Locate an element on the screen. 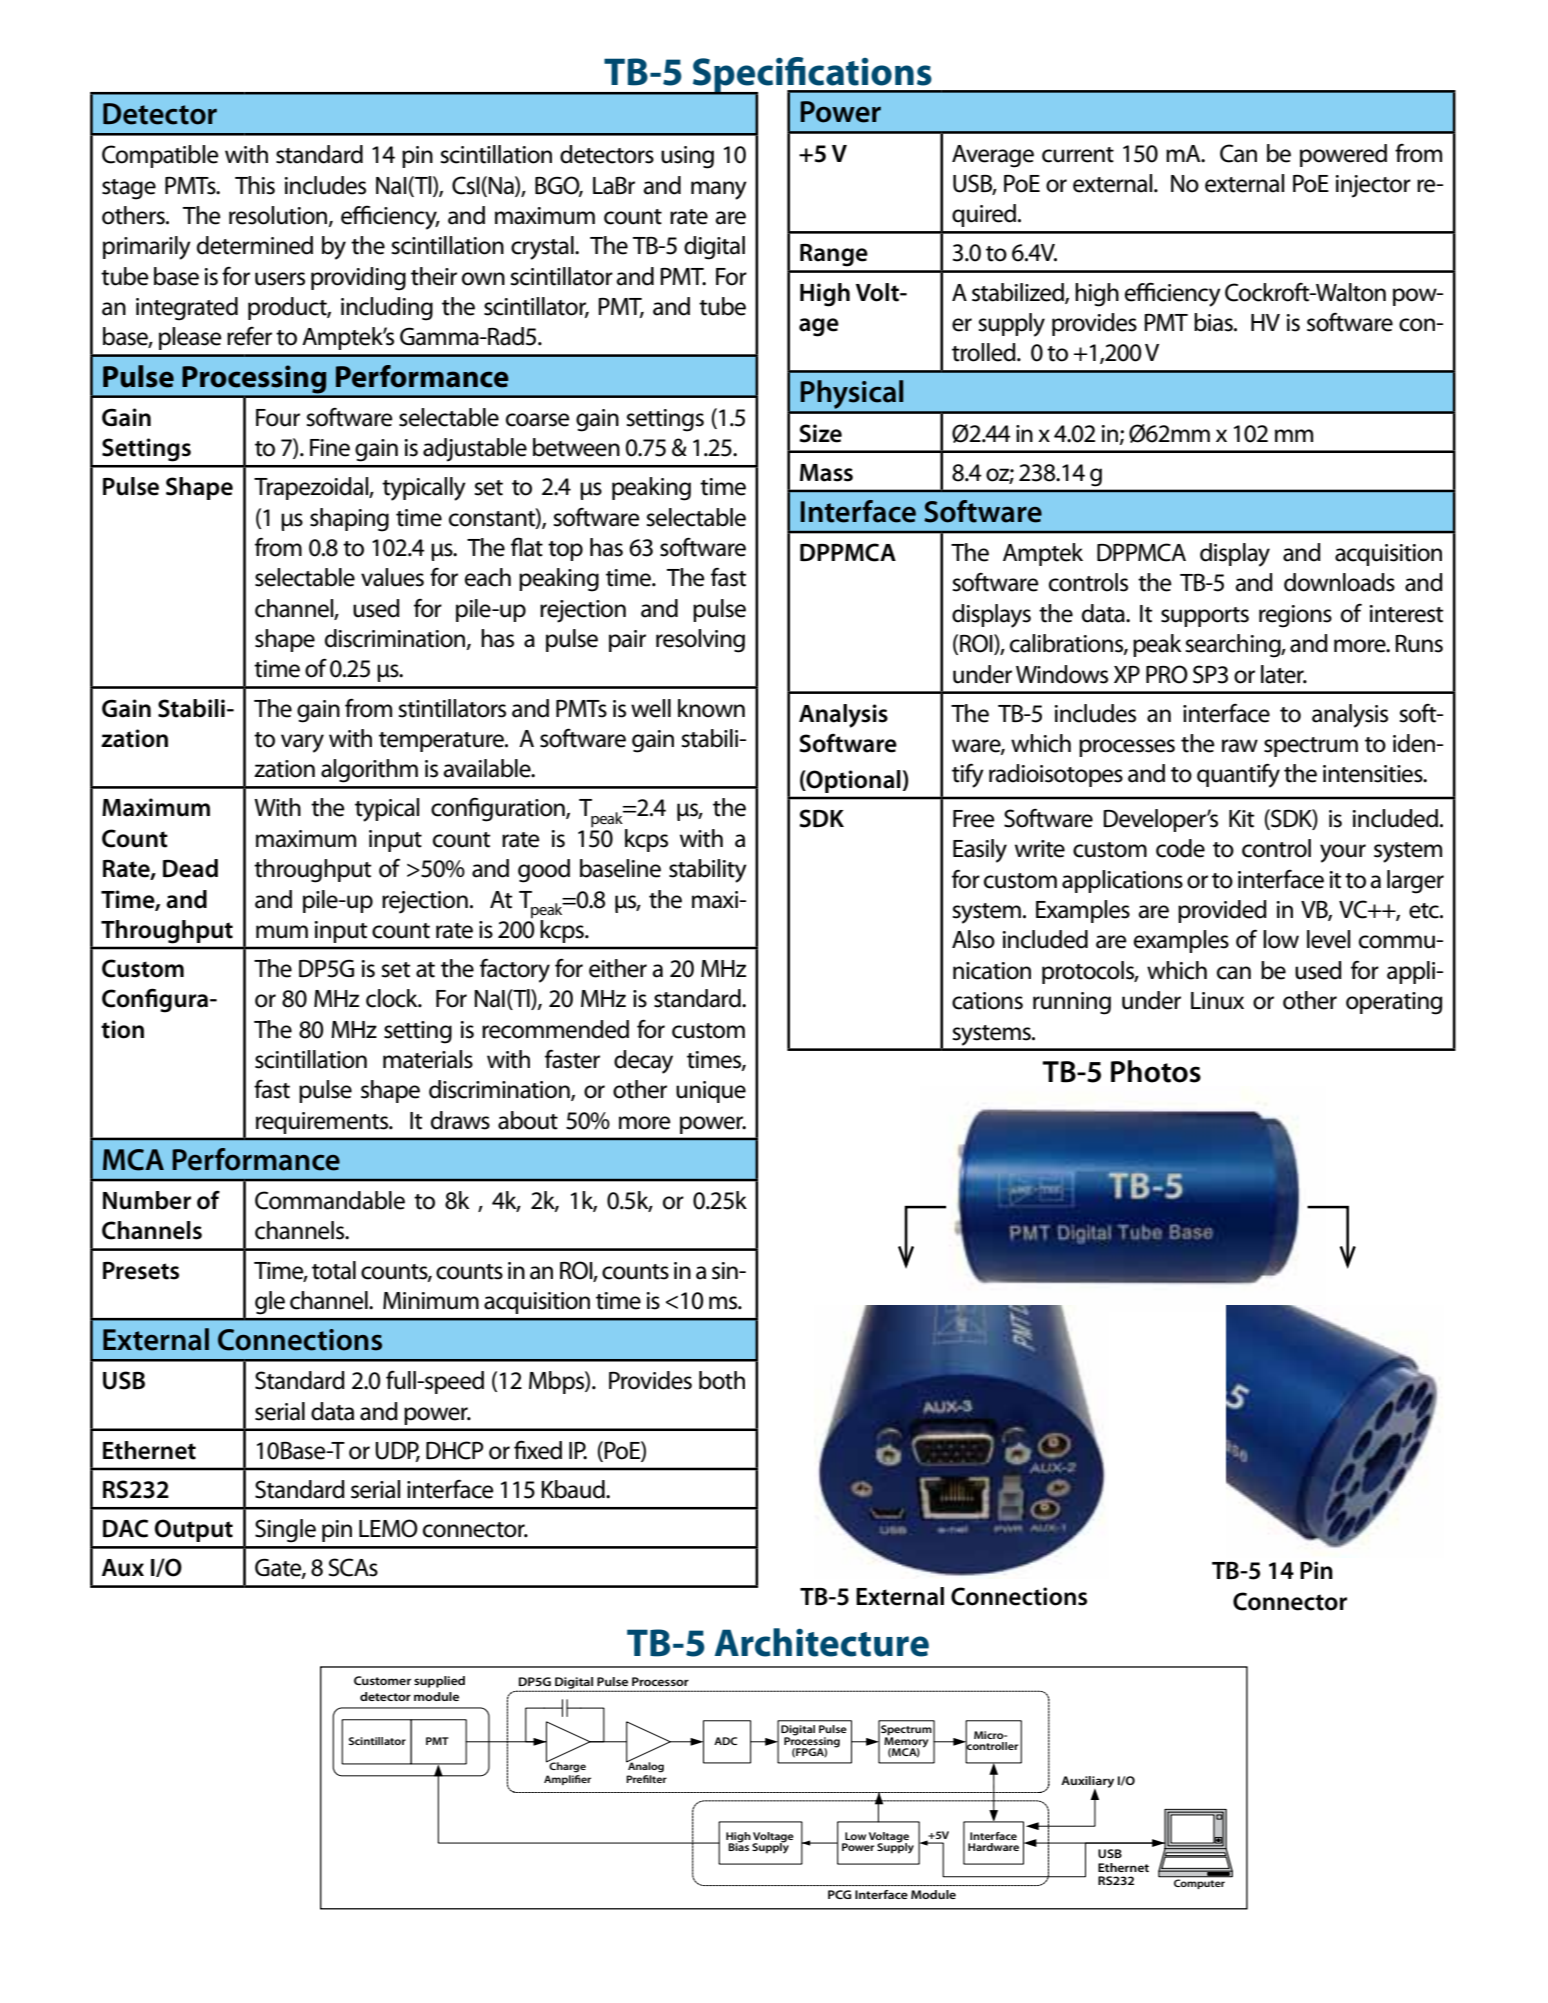 The width and height of the screenshot is (1548, 2003). determined is located at coordinates (255, 245).
